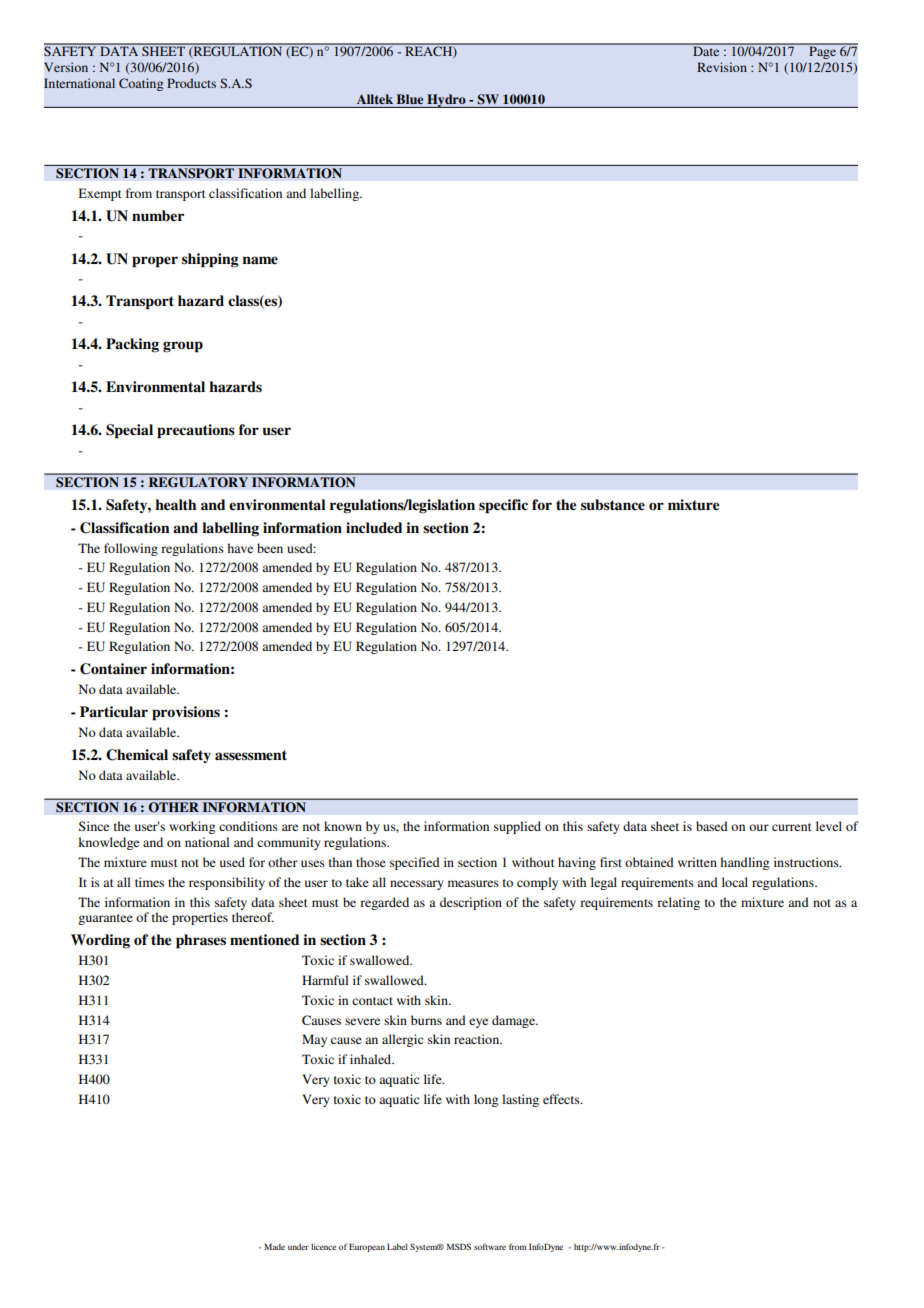  Describe the element at coordinates (201, 941) in the screenshot. I see `phrases` at that location.
